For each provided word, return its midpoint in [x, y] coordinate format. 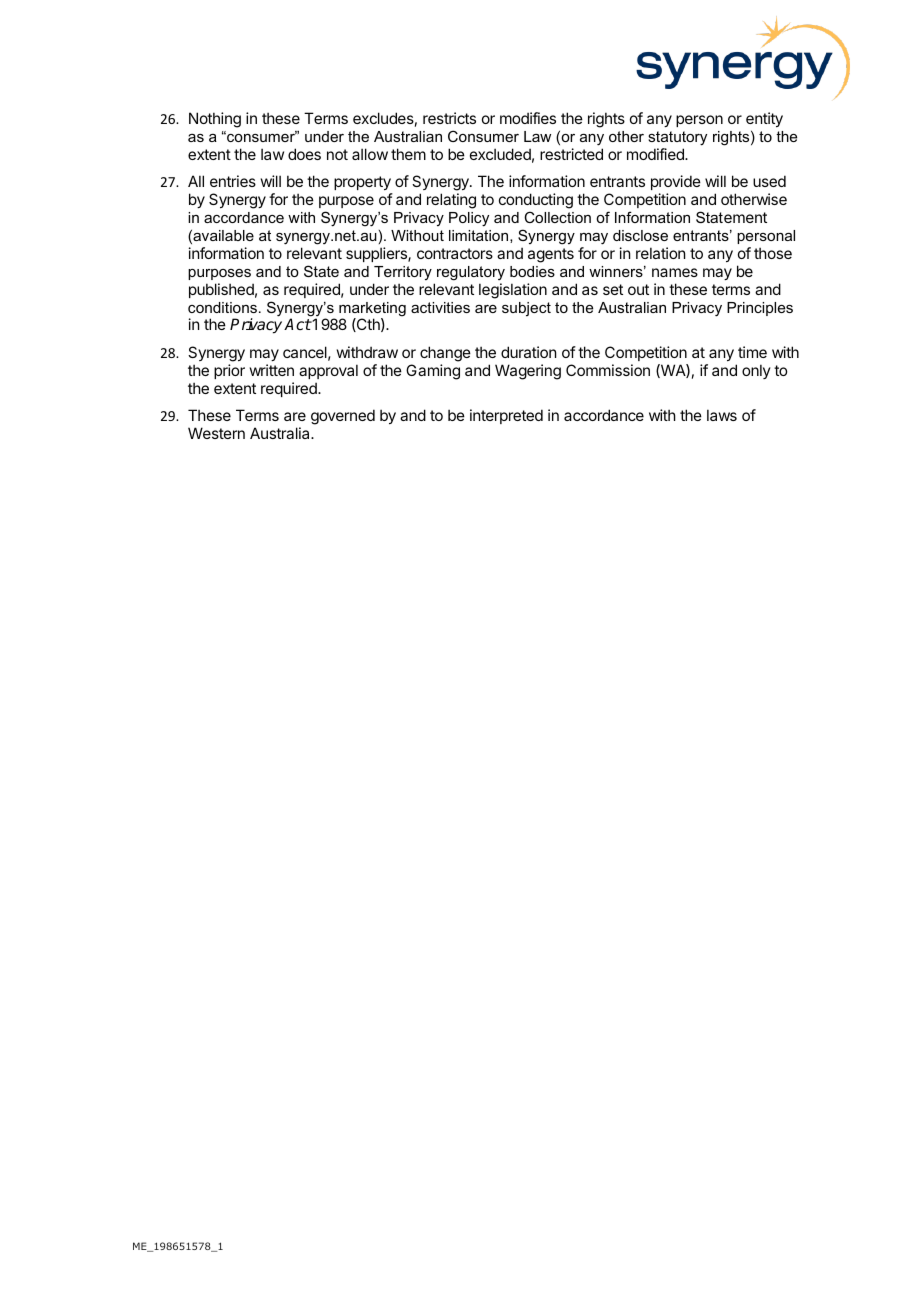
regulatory [471, 273]
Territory [403, 273]
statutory [677, 140]
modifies [528, 118]
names [675, 272]
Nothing [215, 120]
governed [343, 417]
